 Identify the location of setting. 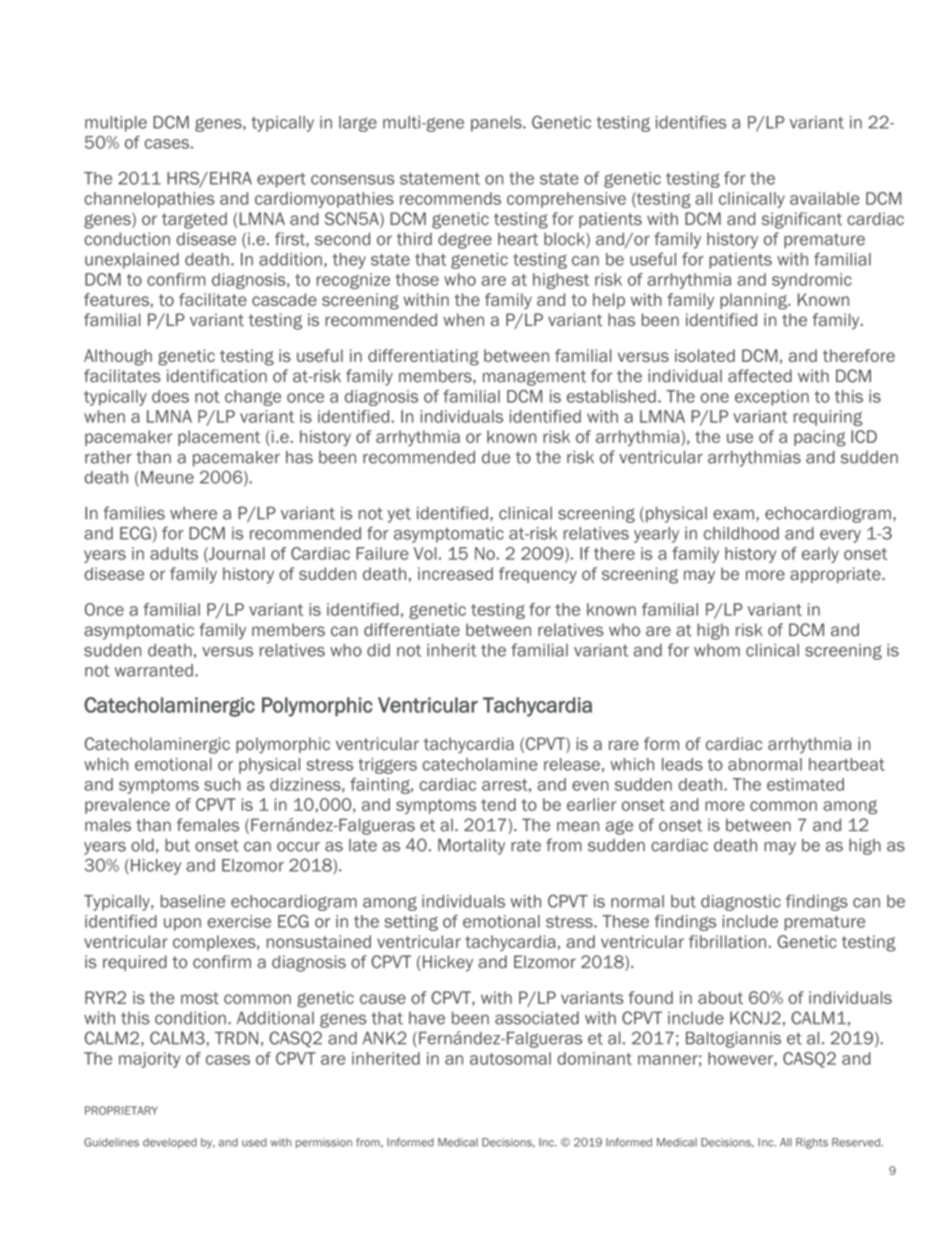
(411, 923).
